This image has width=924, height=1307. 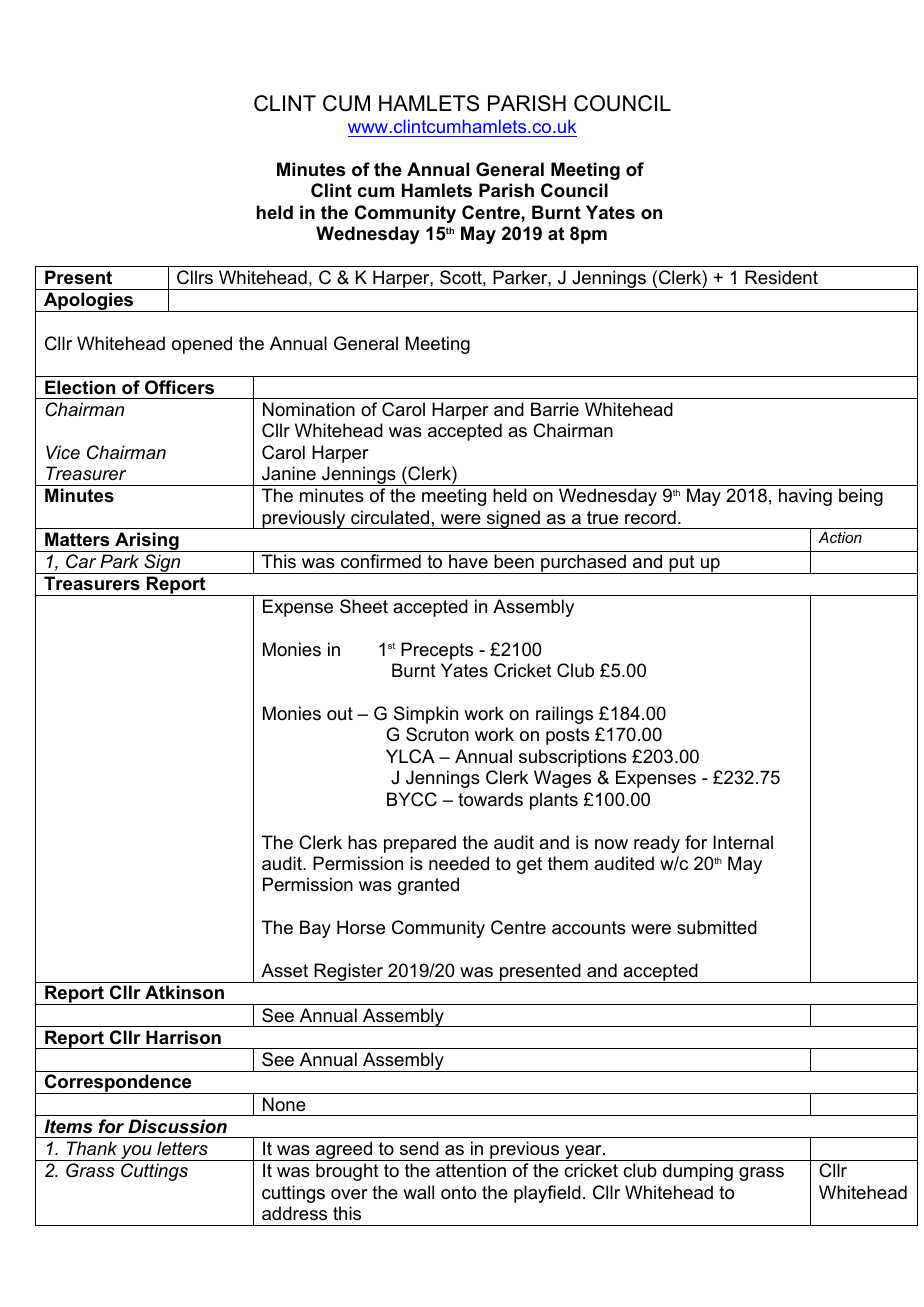 What do you see at coordinates (340, 714) in the image?
I see `out` at bounding box center [340, 714].
